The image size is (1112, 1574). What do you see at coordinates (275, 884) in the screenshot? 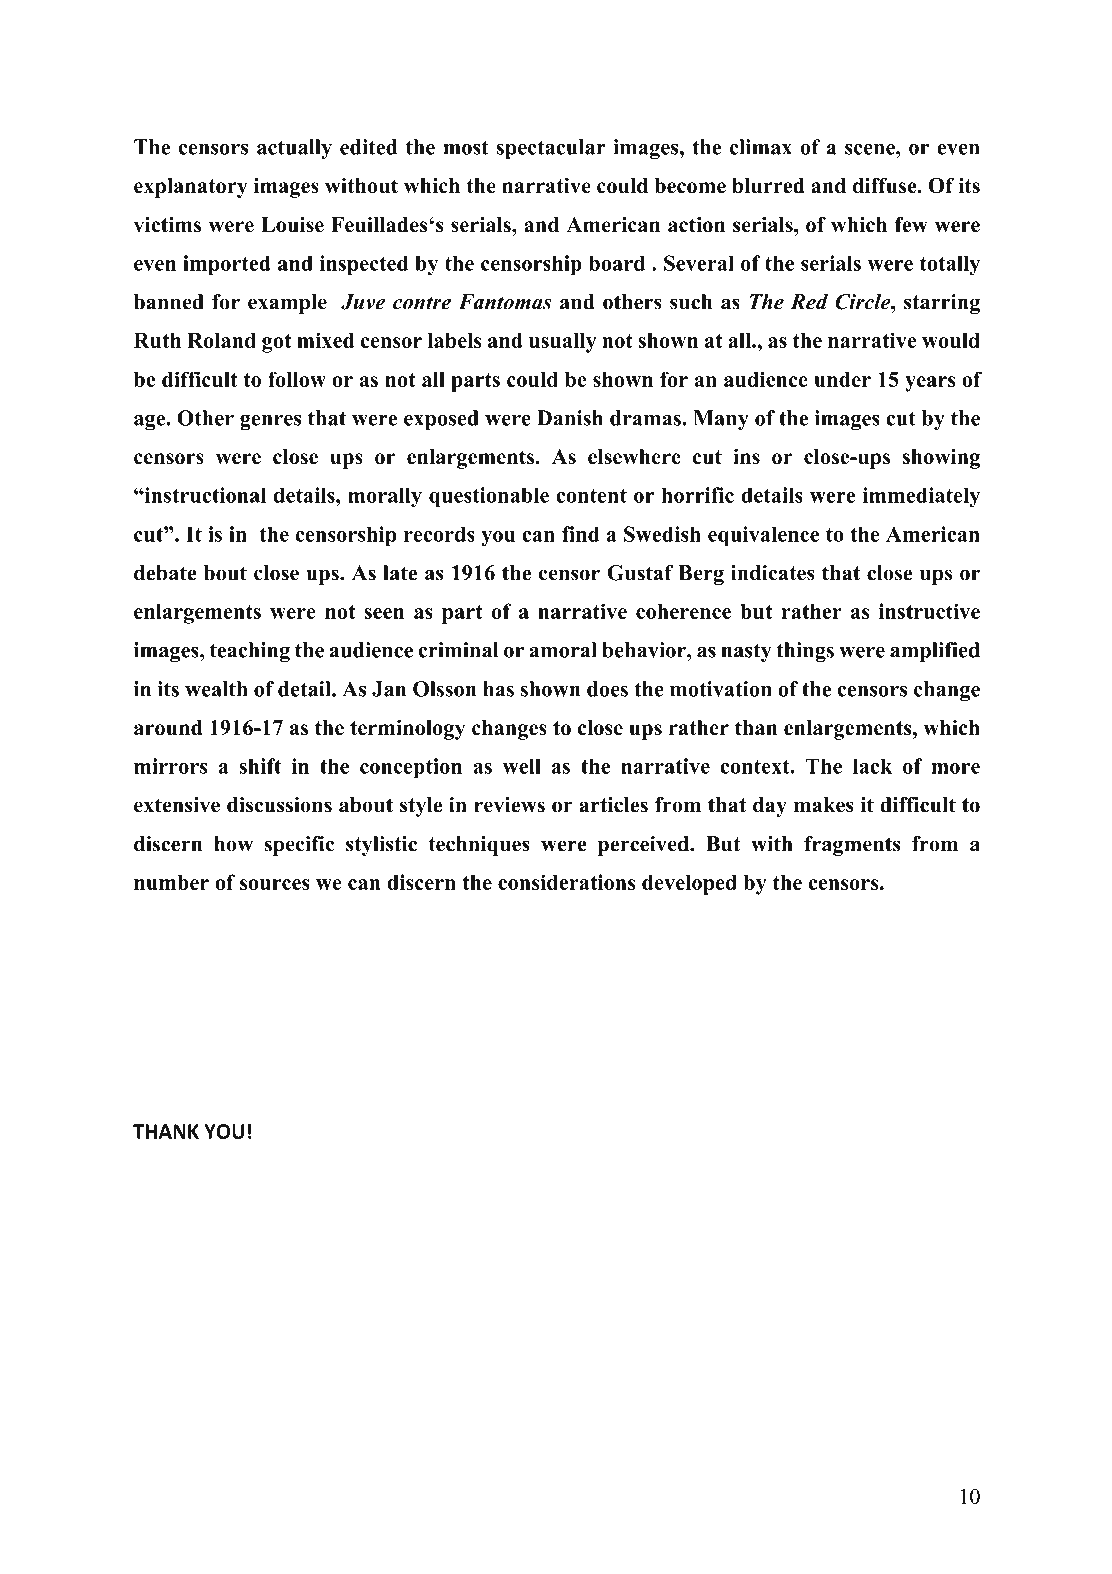
I see `sources` at bounding box center [275, 884].
